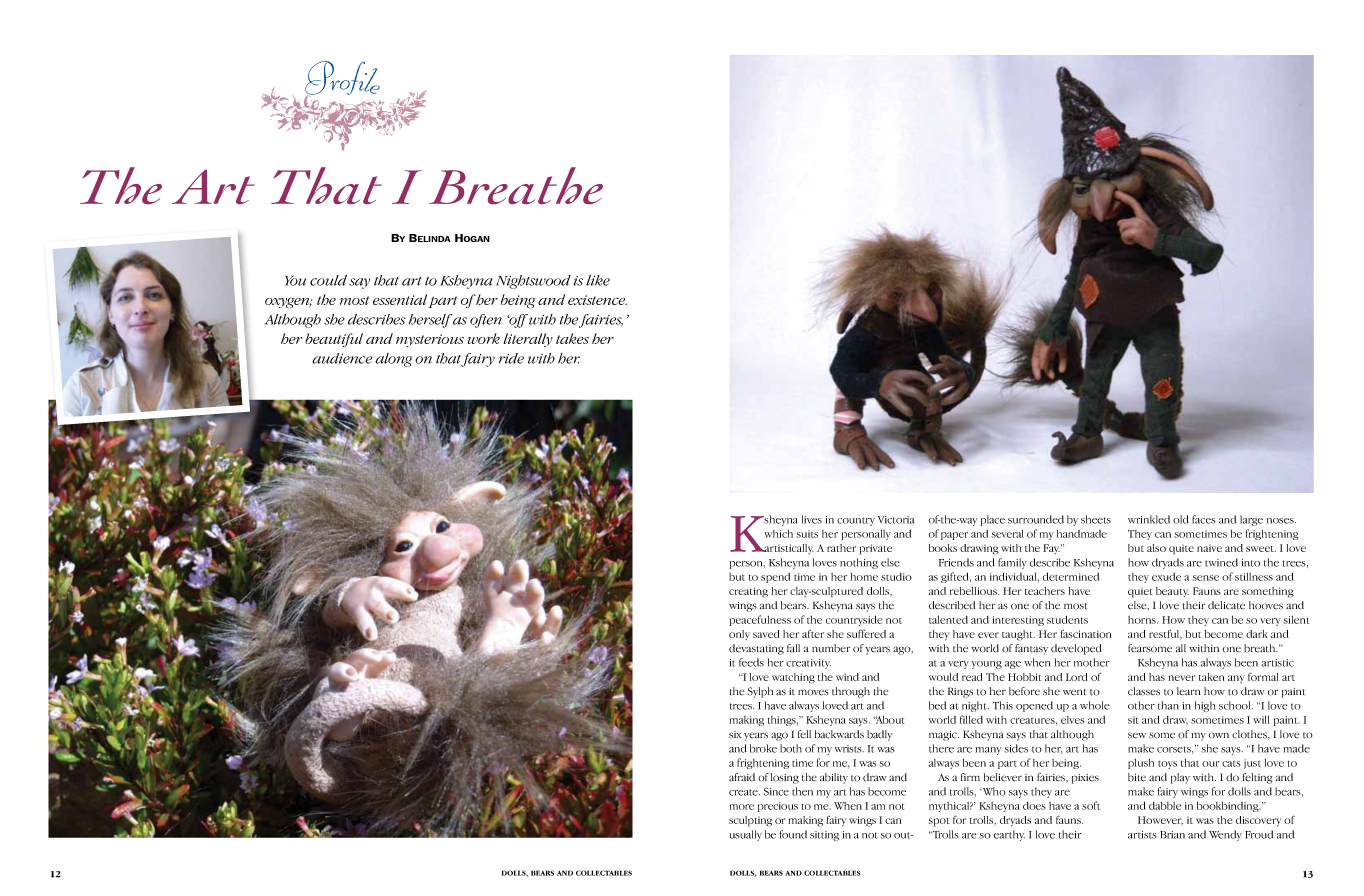 The width and height of the page is (1364, 896). What do you see at coordinates (739, 635) in the page?
I see `only` at bounding box center [739, 635].
